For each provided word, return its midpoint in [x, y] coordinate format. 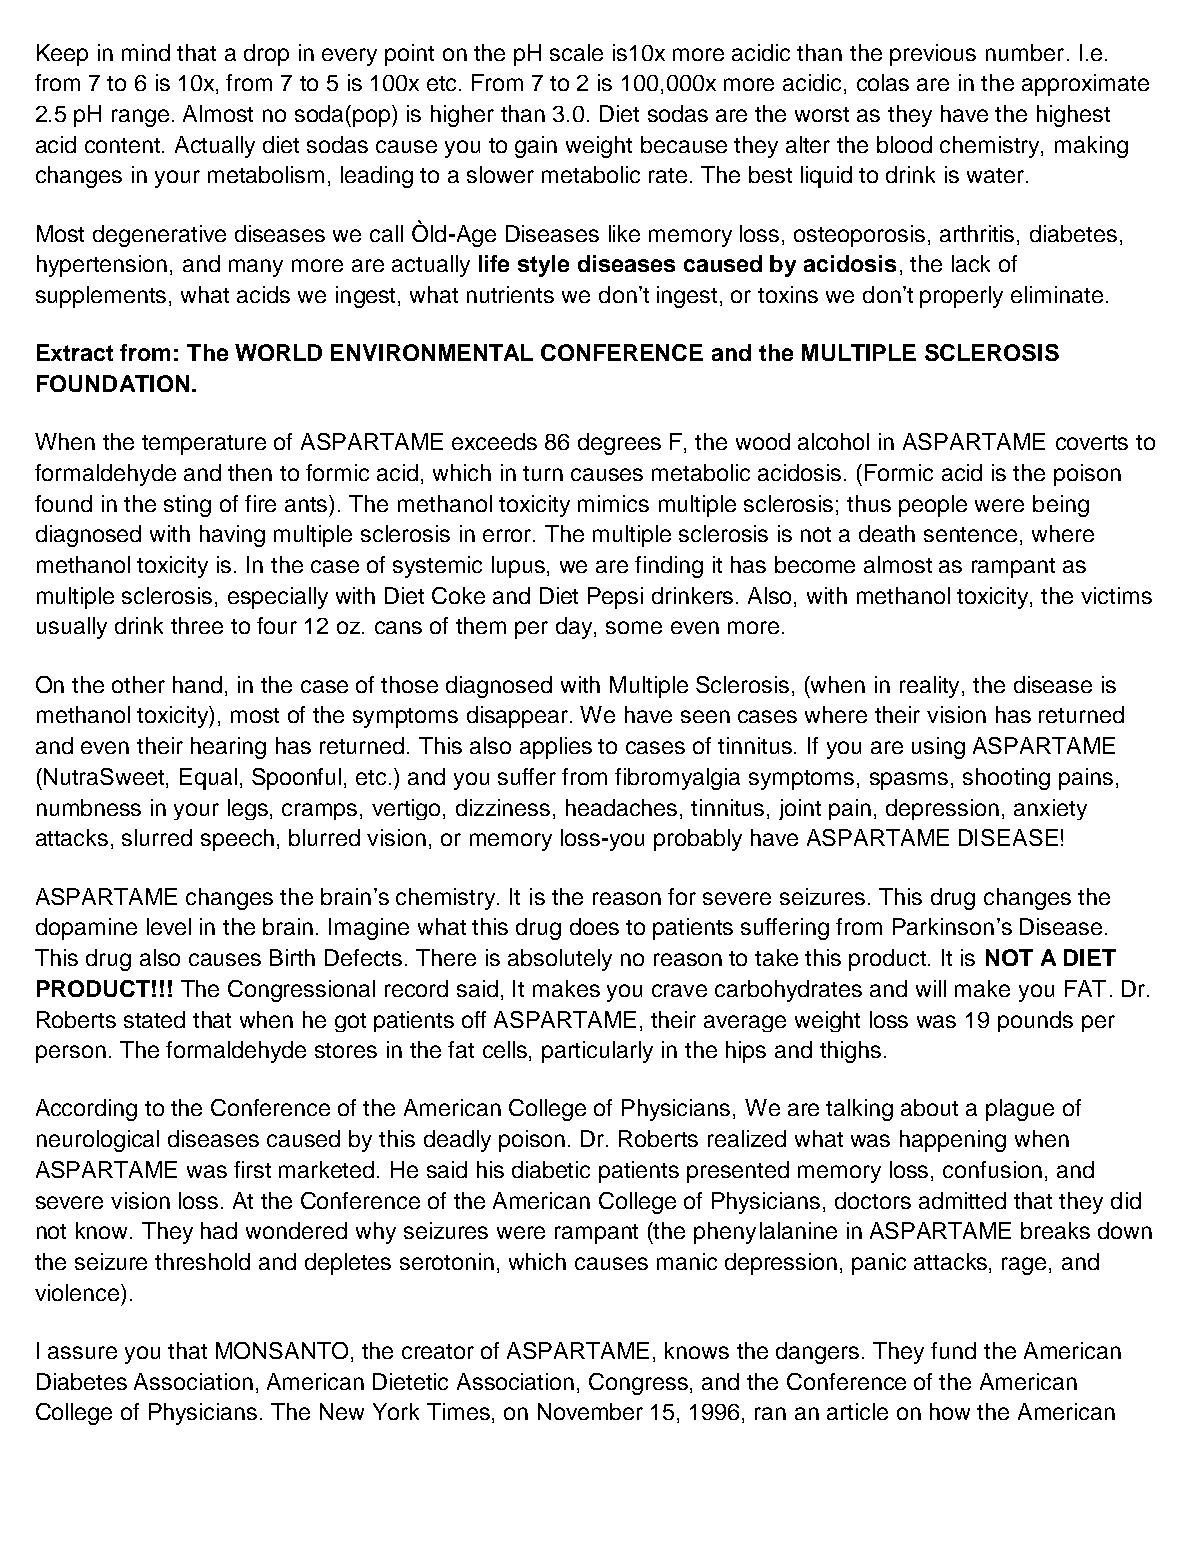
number [1025, 52]
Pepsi [615, 598]
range [140, 118]
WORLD [278, 352]
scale [576, 52]
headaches [623, 809]
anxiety [1050, 809]
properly [961, 297]
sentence [970, 534]
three [197, 625]
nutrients [510, 294]
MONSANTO [284, 1352]
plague [1020, 1110]
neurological [98, 1141]
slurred [157, 837]
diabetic [551, 1169]
